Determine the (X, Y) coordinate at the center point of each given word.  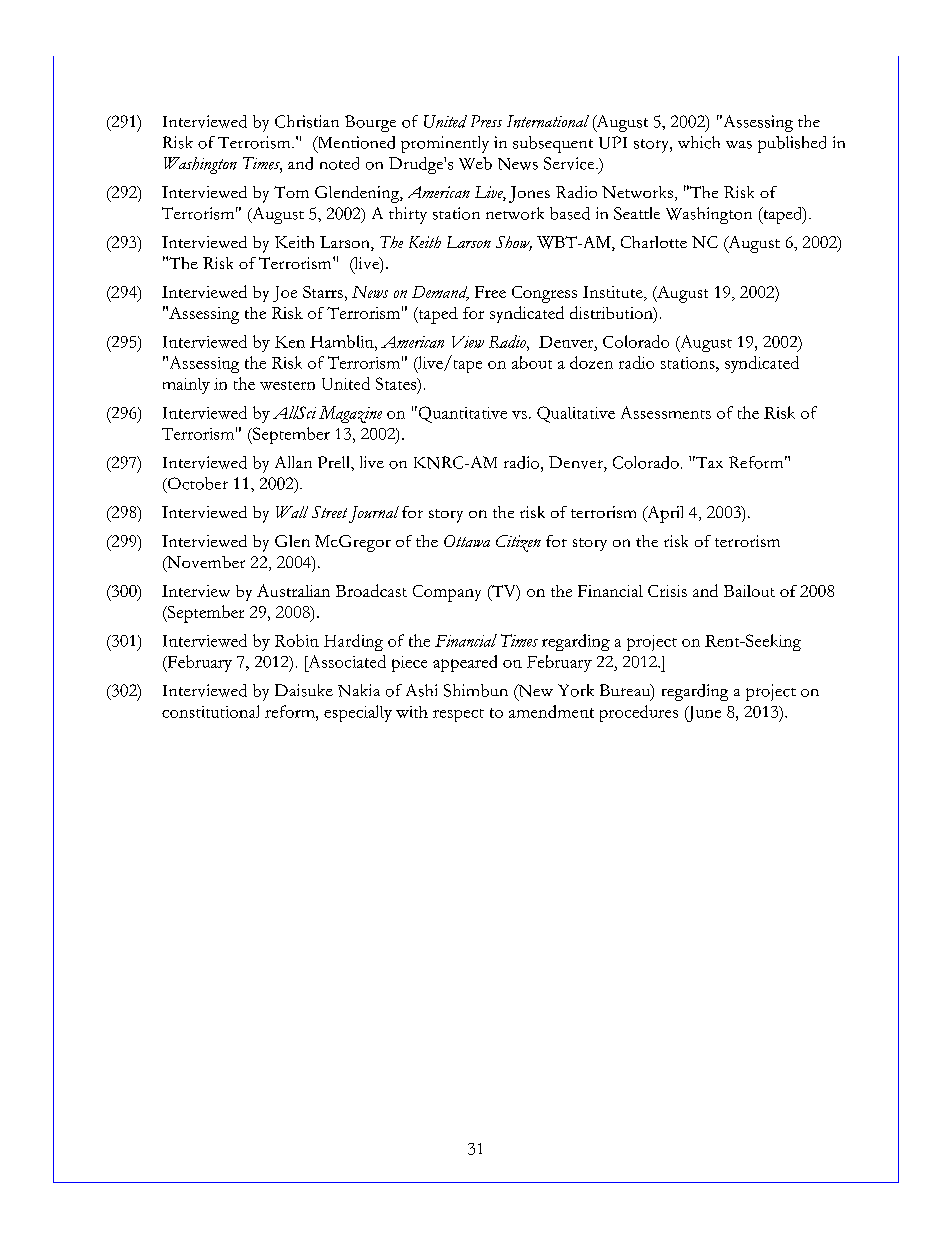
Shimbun (476, 690)
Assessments (666, 412)
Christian (307, 121)
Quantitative (461, 414)
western (287, 385)
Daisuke (304, 690)
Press (486, 121)
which (699, 142)
